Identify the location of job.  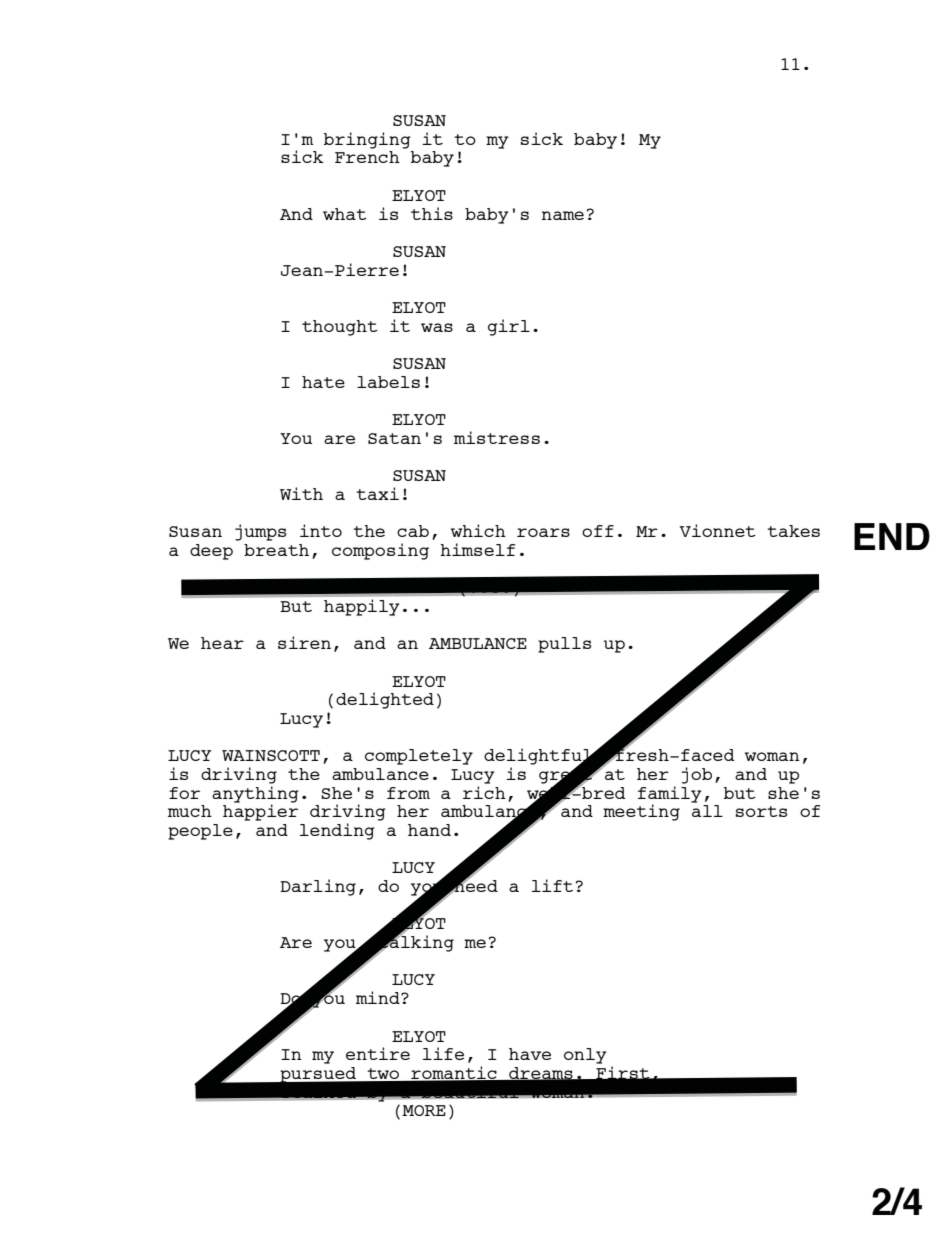
(696, 775).
